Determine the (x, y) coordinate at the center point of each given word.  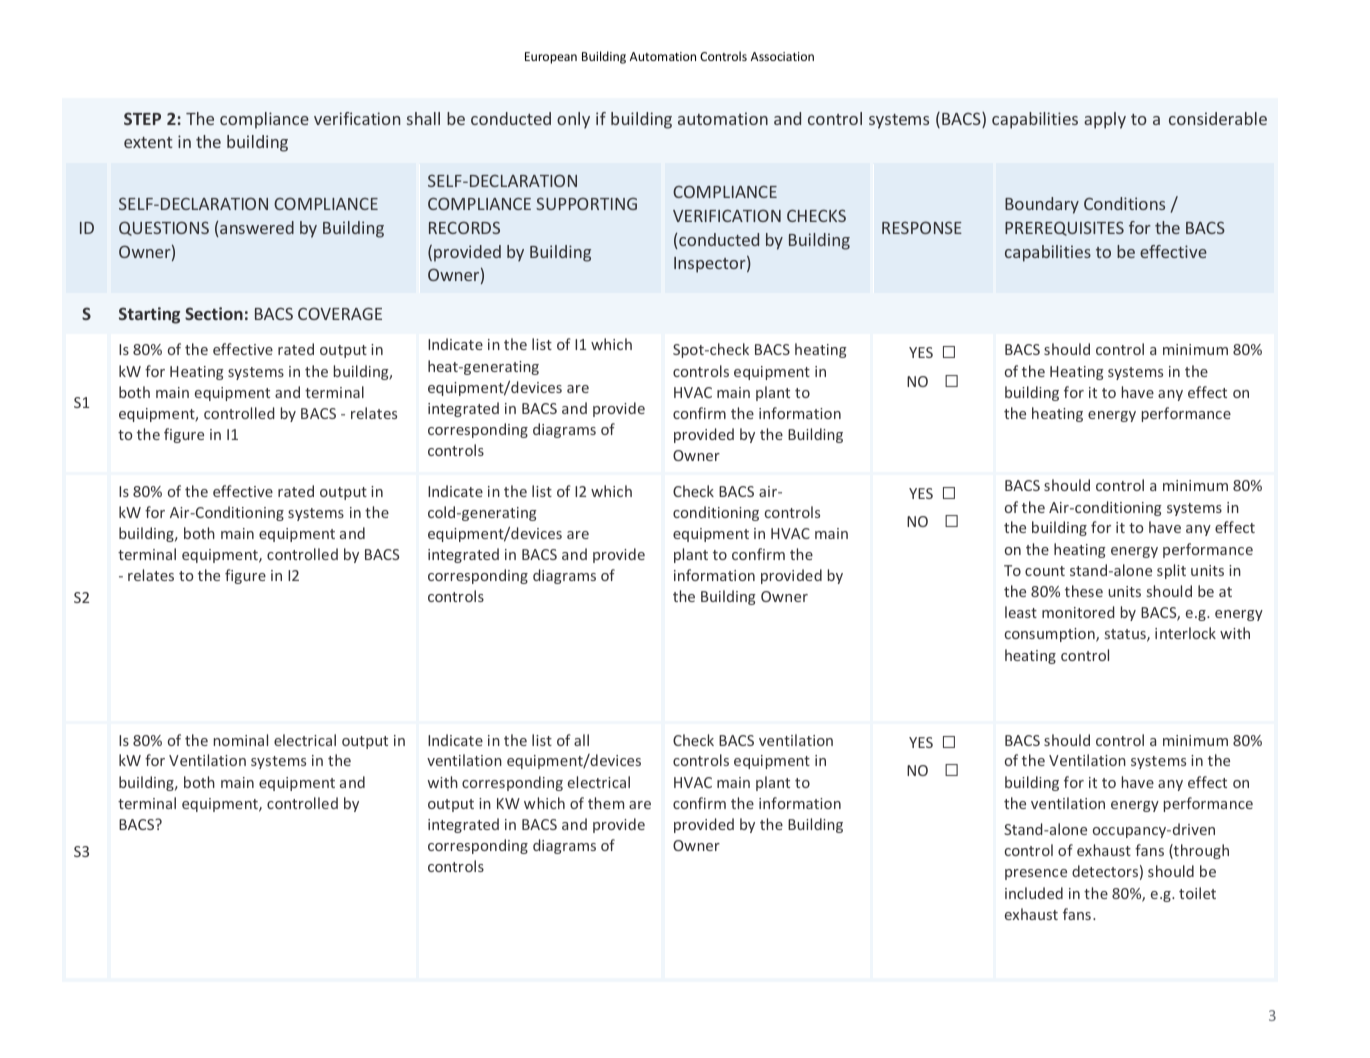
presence (1036, 874)
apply (1105, 120)
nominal (241, 740)
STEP (142, 118)
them (606, 803)
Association (782, 56)
